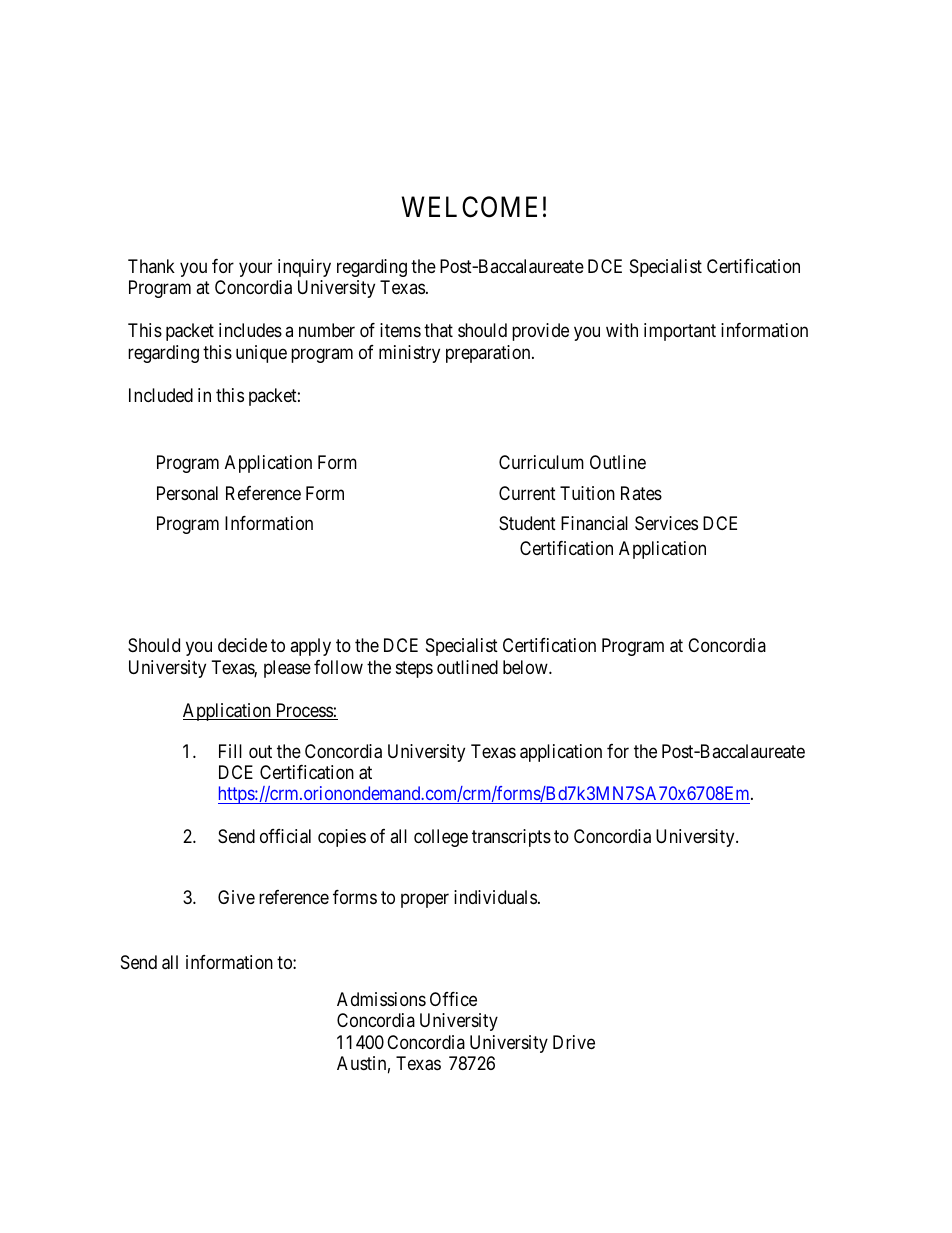  What do you see at coordinates (255, 269) in the screenshot?
I see `your` at bounding box center [255, 269].
